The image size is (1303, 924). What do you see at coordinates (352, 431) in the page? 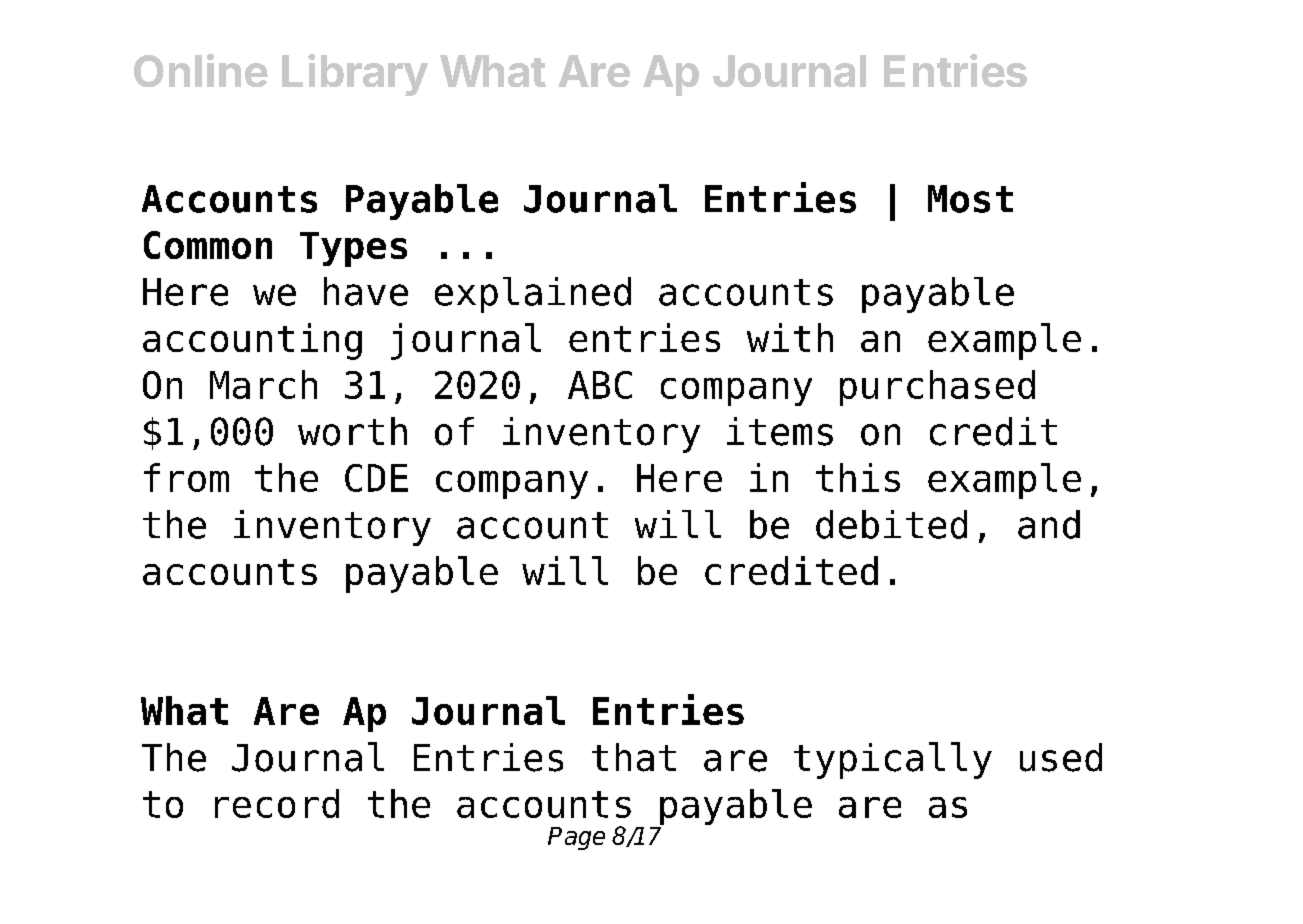
I see `worth` at bounding box center [352, 431].
